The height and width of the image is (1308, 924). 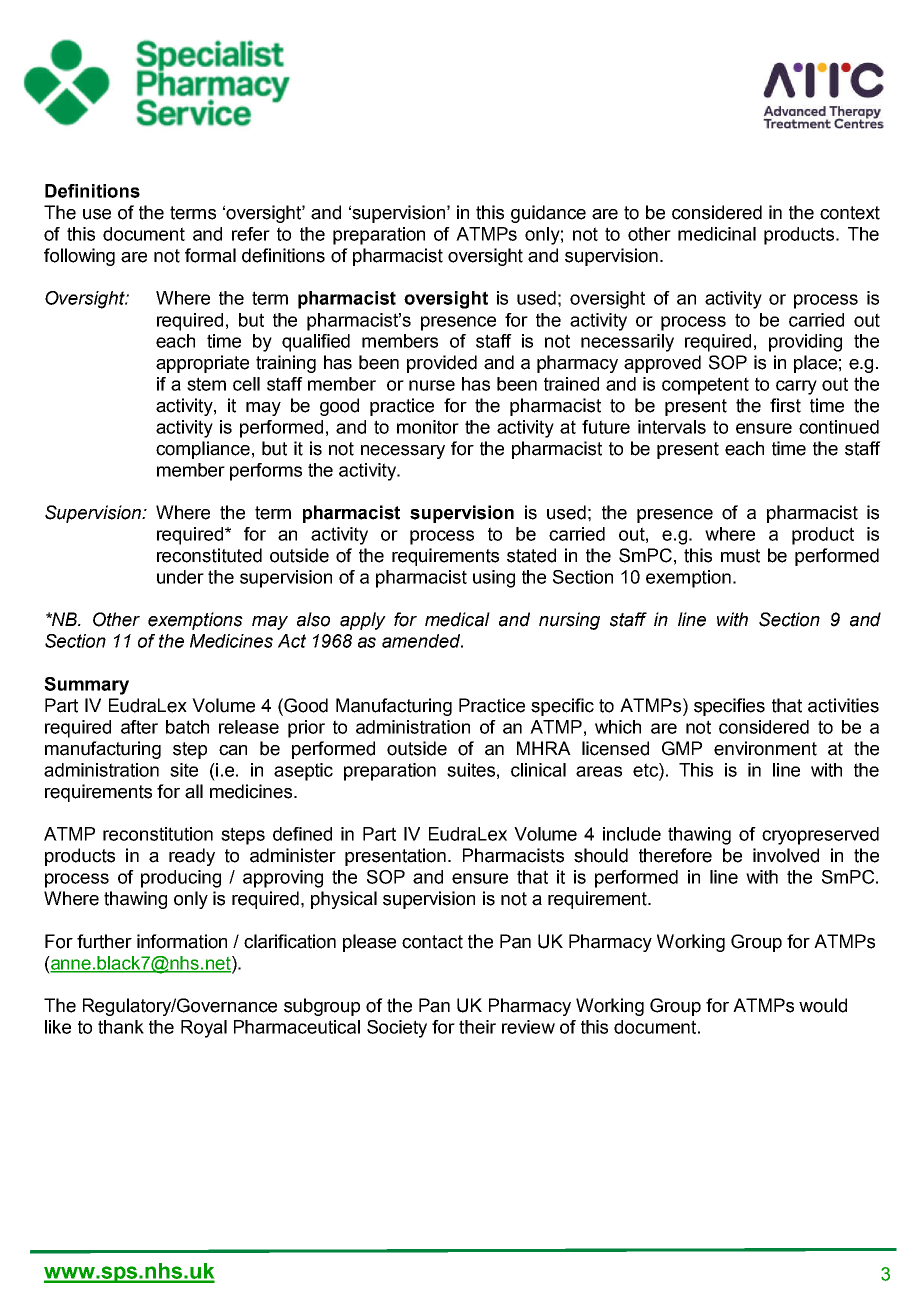 What do you see at coordinates (785, 405) in the image?
I see `first` at bounding box center [785, 405].
